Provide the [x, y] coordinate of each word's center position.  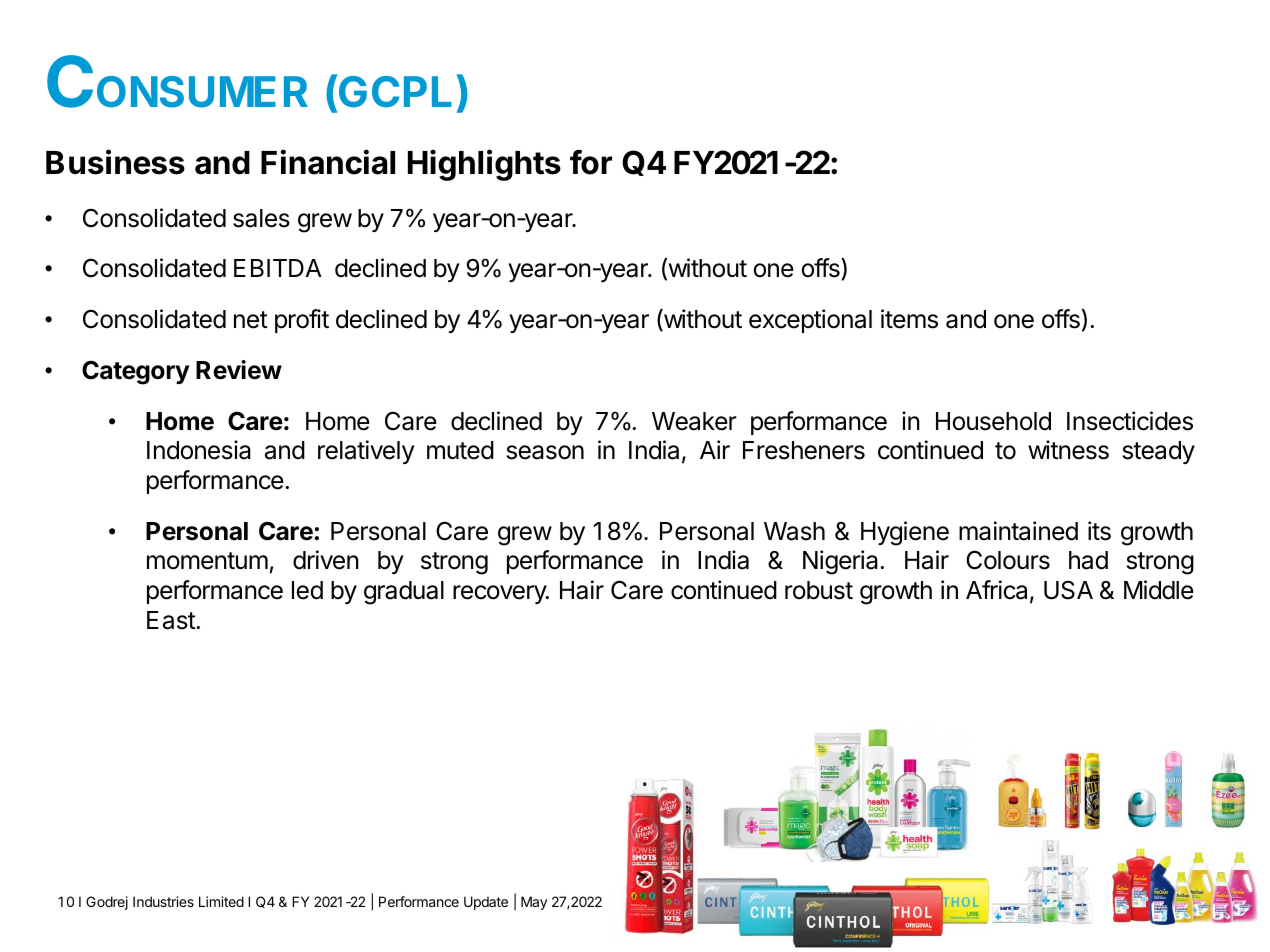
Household [993, 421]
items [909, 319]
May [534, 903]
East [172, 620]
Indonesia [199, 450]
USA [1068, 590]
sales [261, 218]
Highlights [484, 165]
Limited [221, 901]
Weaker [694, 421]
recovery [500, 594]
